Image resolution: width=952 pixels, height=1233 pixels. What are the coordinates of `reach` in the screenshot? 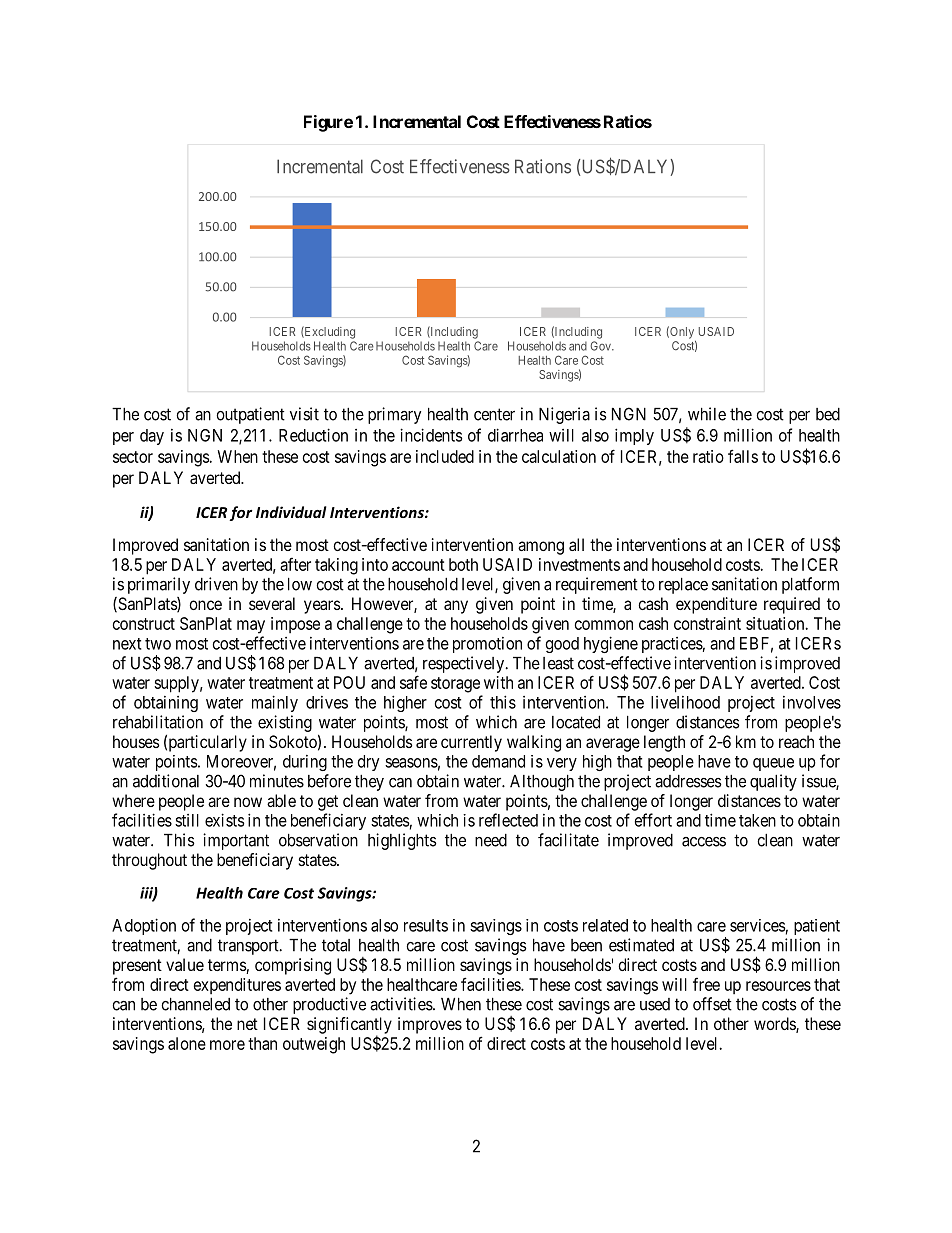 It's located at (796, 741).
